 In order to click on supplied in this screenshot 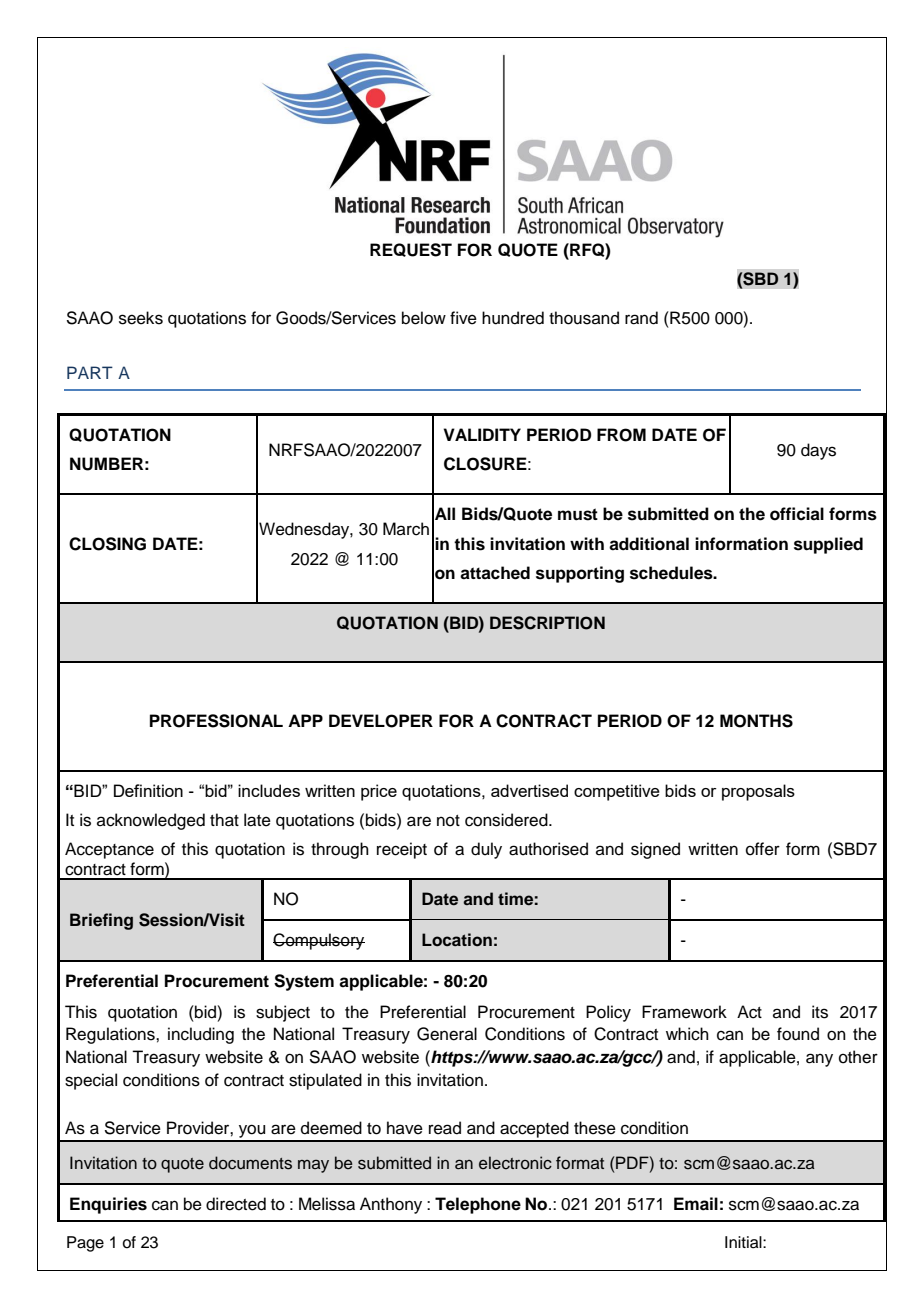, I will do `click(828, 545)`.
